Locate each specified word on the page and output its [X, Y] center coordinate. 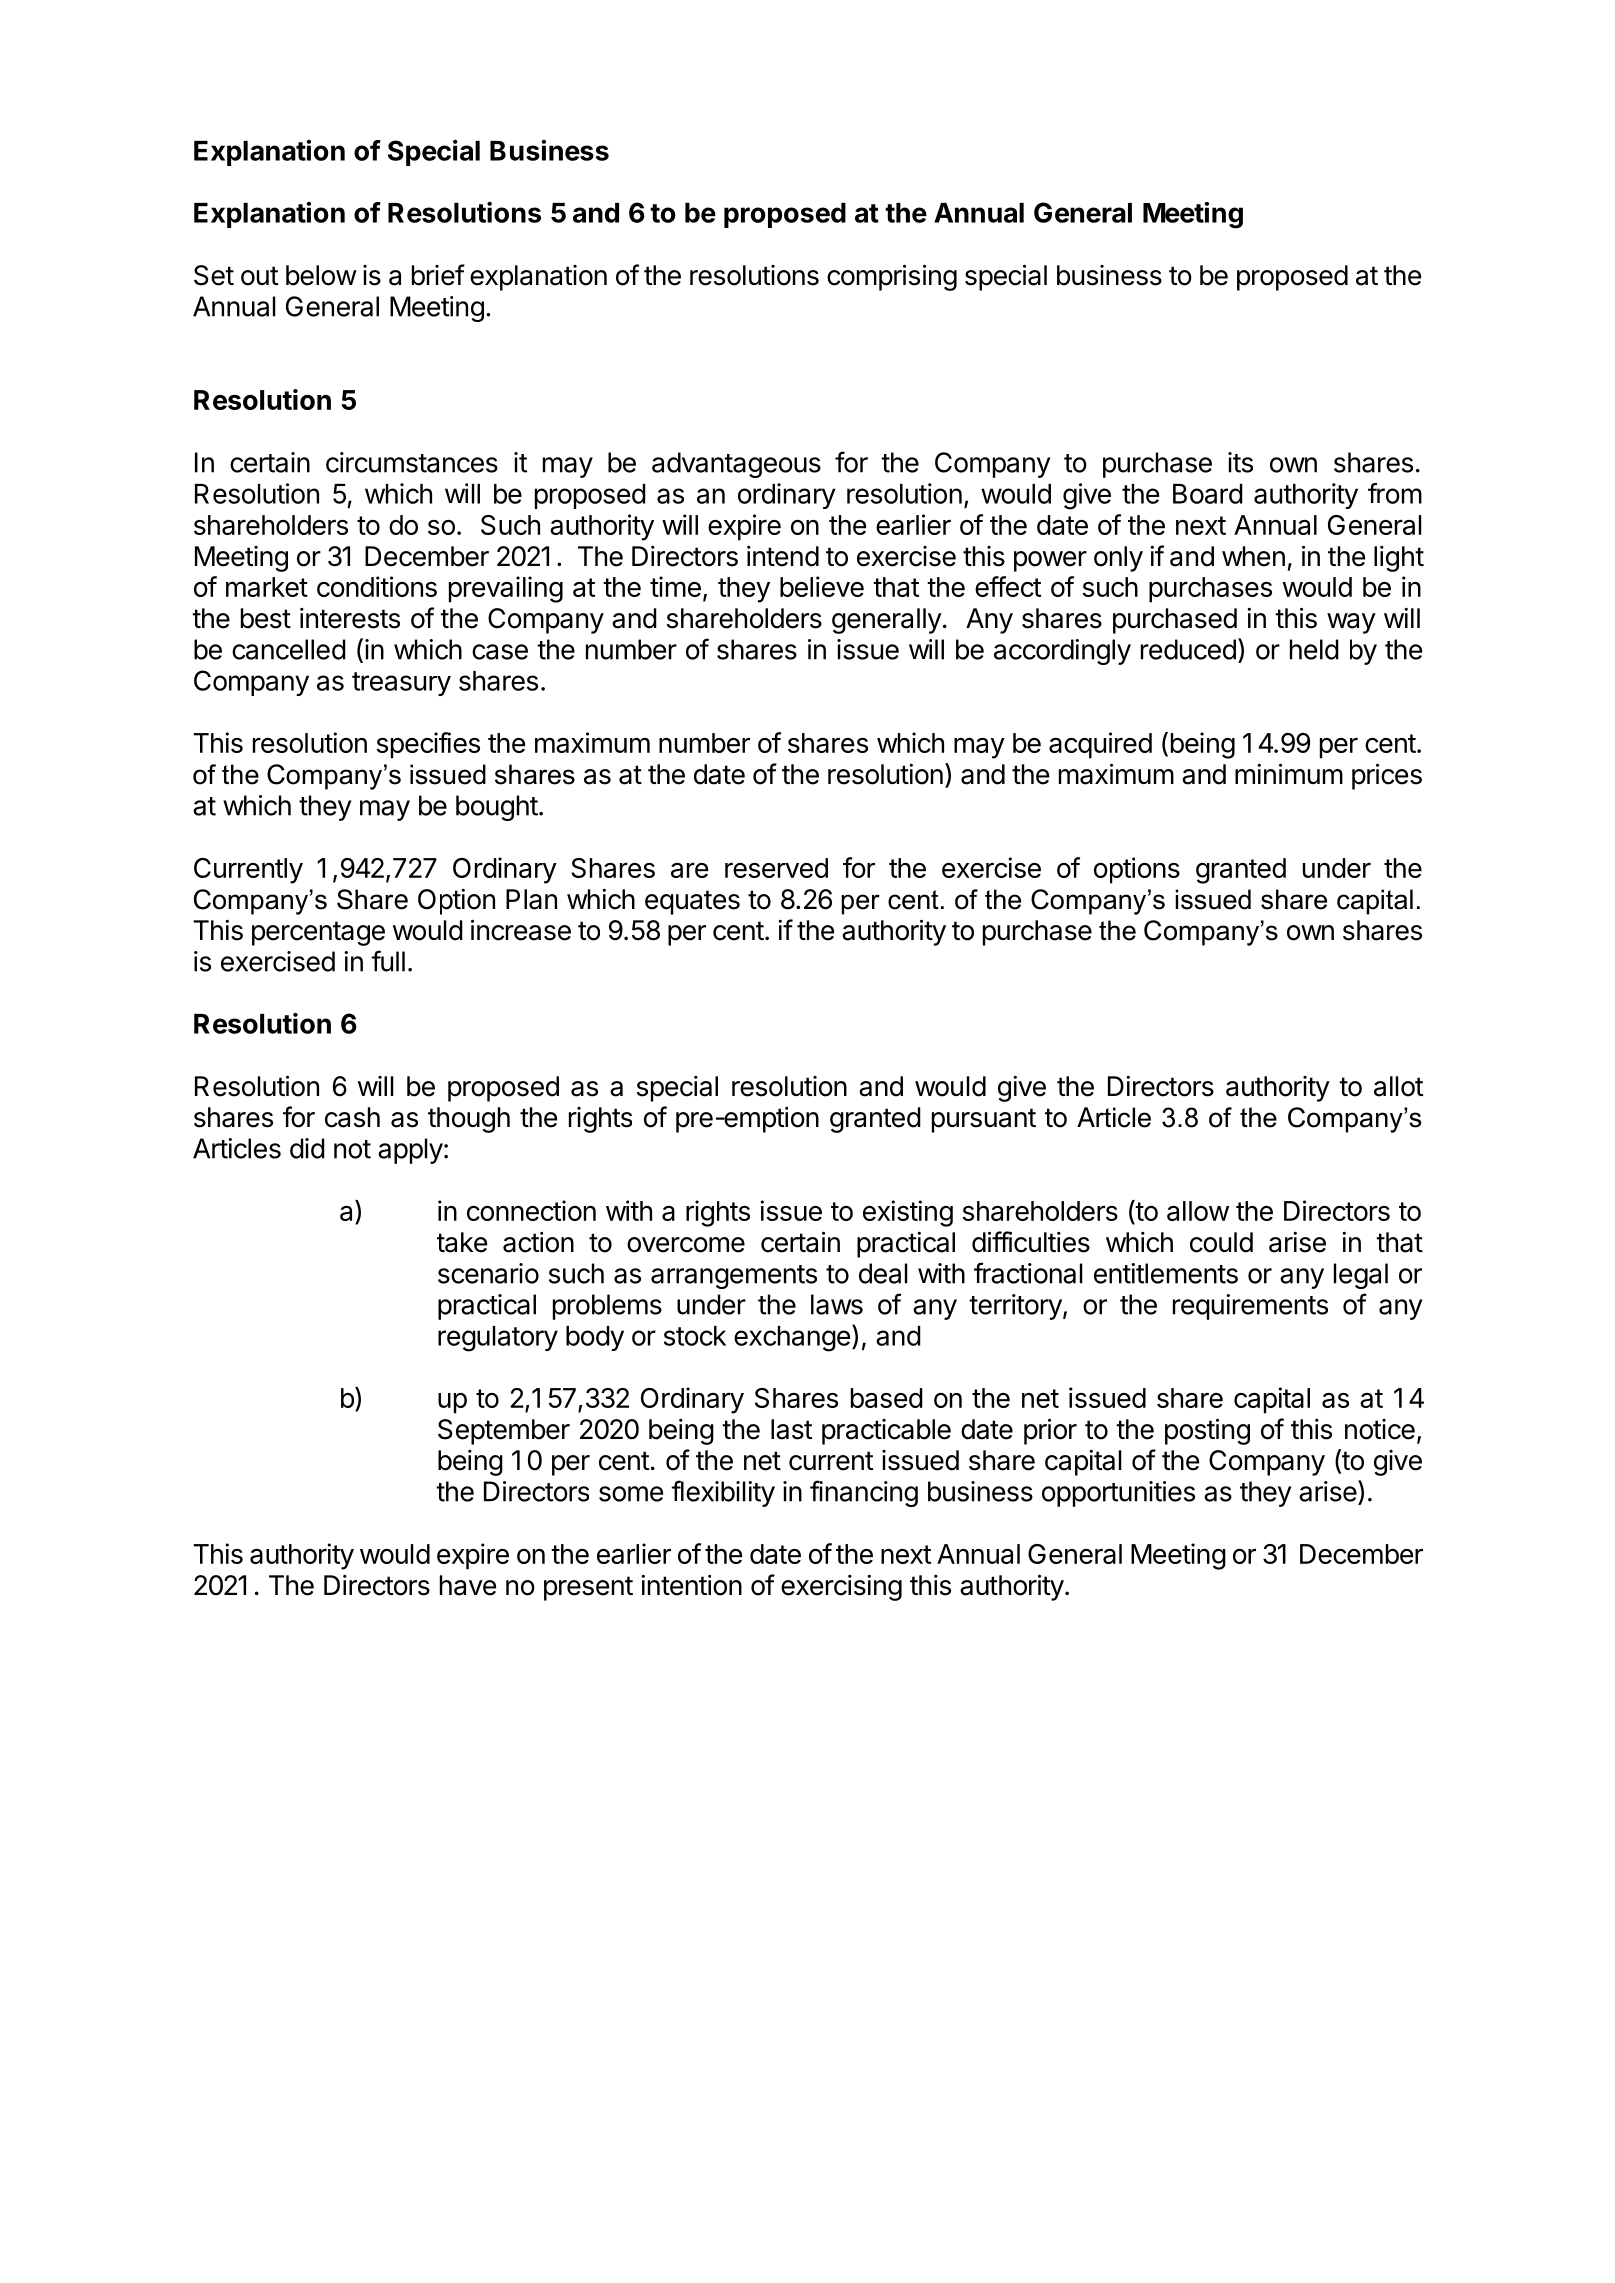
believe [822, 586]
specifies [428, 745]
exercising [841, 1588]
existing [908, 1213]
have [468, 1585]
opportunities [1118, 1494]
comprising [892, 277]
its [1240, 462]
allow [1198, 1211]
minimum [1289, 773]
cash [352, 1117]
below [321, 275]
